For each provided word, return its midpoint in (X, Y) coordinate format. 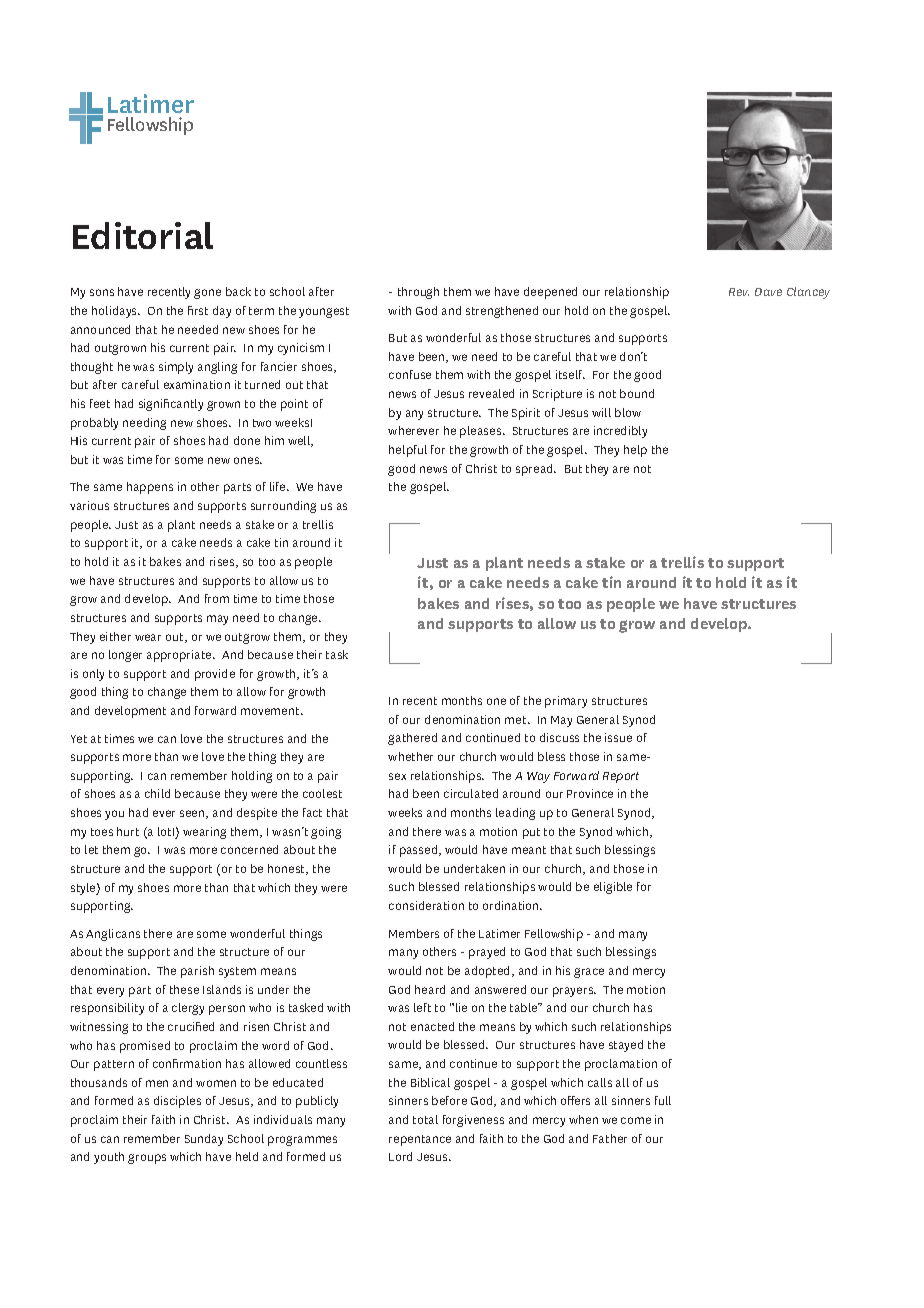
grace (589, 973)
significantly (171, 405)
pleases (482, 432)
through (418, 293)
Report (621, 777)
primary (566, 702)
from (217, 598)
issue (618, 737)
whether (410, 756)
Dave (768, 292)
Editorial (143, 235)
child (157, 793)
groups (147, 1159)
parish (197, 972)
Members (414, 933)
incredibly (620, 432)
